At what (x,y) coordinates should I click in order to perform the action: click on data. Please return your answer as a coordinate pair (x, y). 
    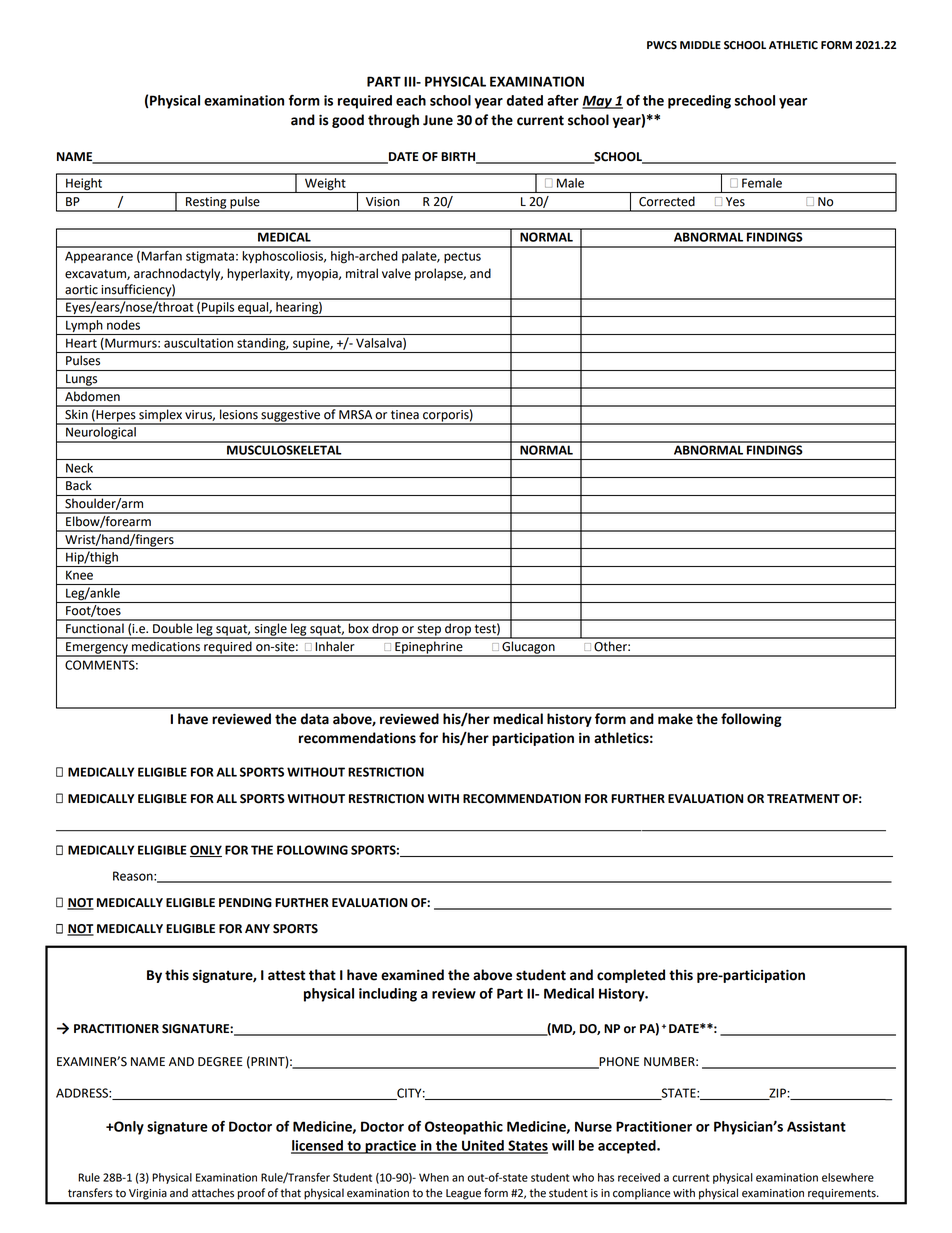
    Looking at the image, I should click on (315, 719).
